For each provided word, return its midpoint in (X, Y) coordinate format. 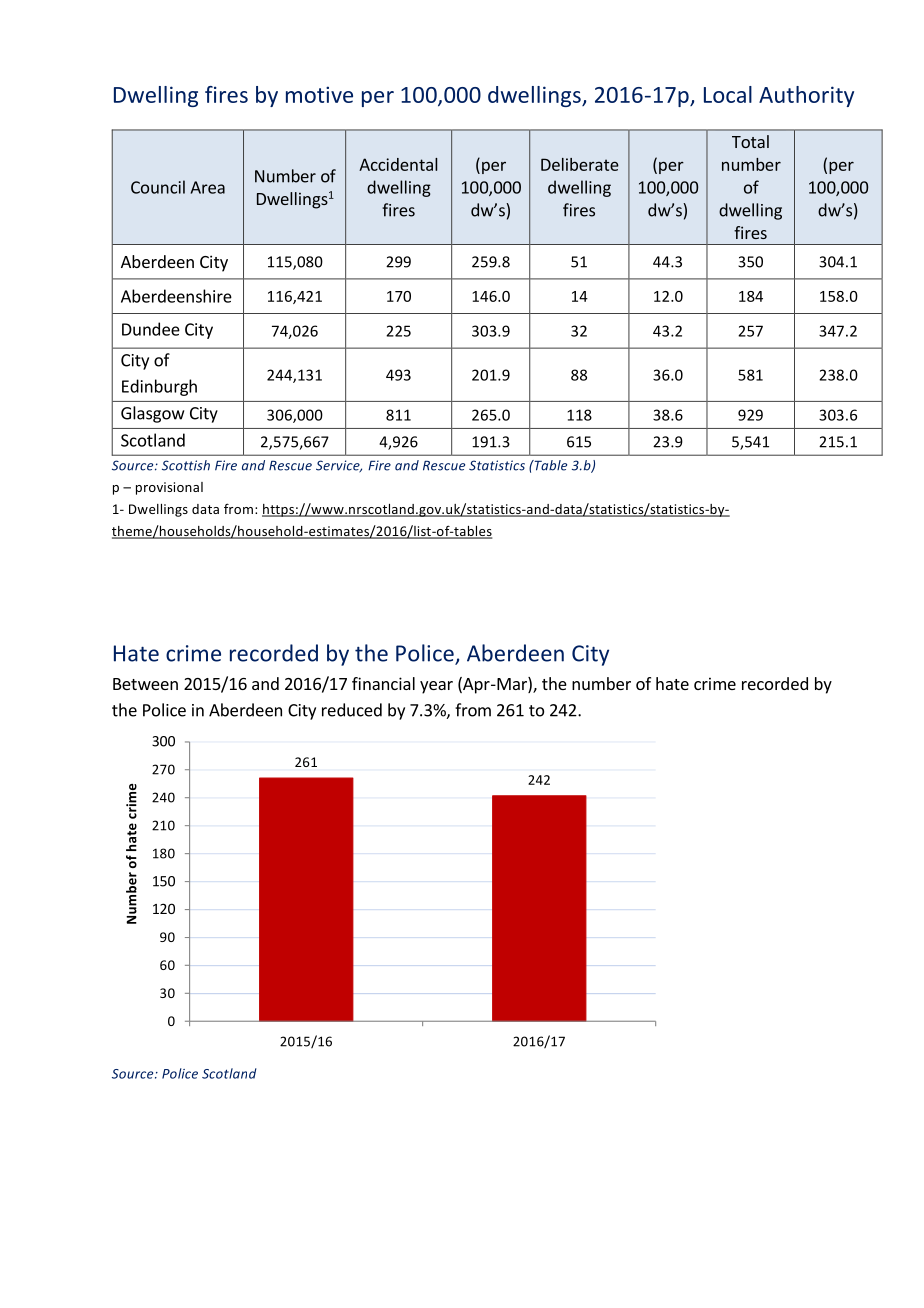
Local (728, 94)
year (436, 687)
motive (319, 94)
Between (145, 684)
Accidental (398, 164)
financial (383, 683)
